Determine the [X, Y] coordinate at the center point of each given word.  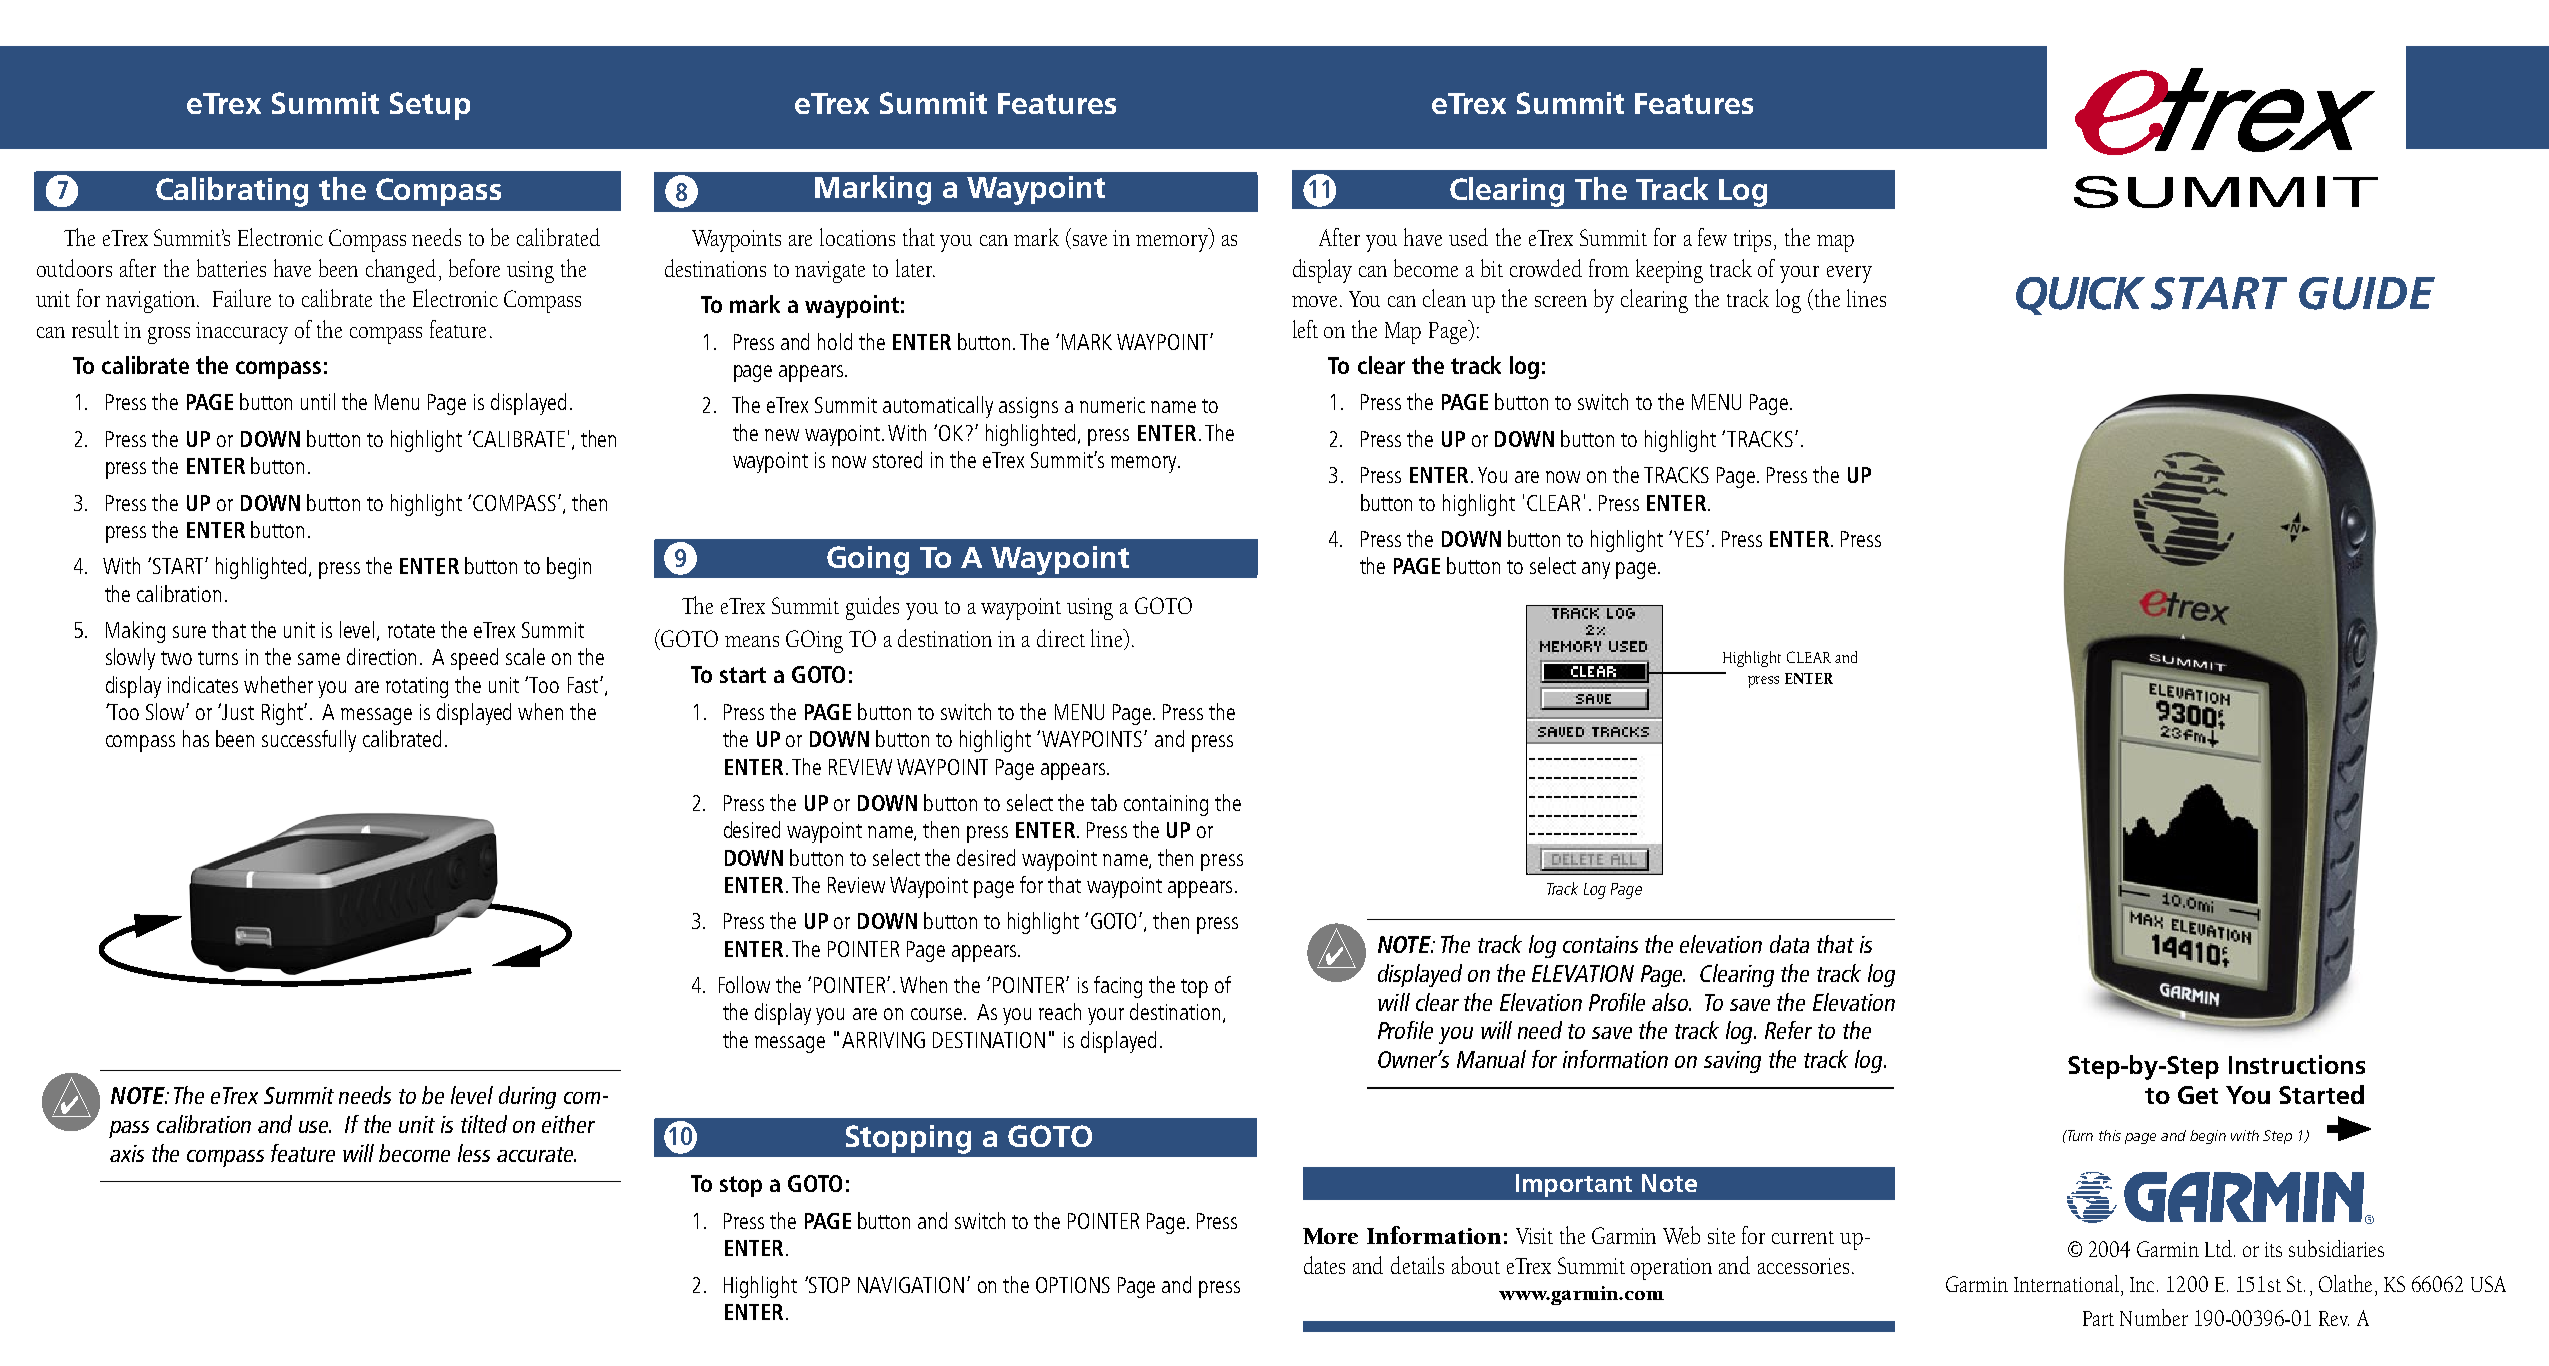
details [1417, 1265]
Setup [430, 106]
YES [1689, 539]
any [1596, 570]
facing [1118, 987]
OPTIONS [1073, 1285]
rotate [411, 631]
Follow [744, 984]
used [1468, 237]
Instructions [2297, 1064]
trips [1754, 241]
